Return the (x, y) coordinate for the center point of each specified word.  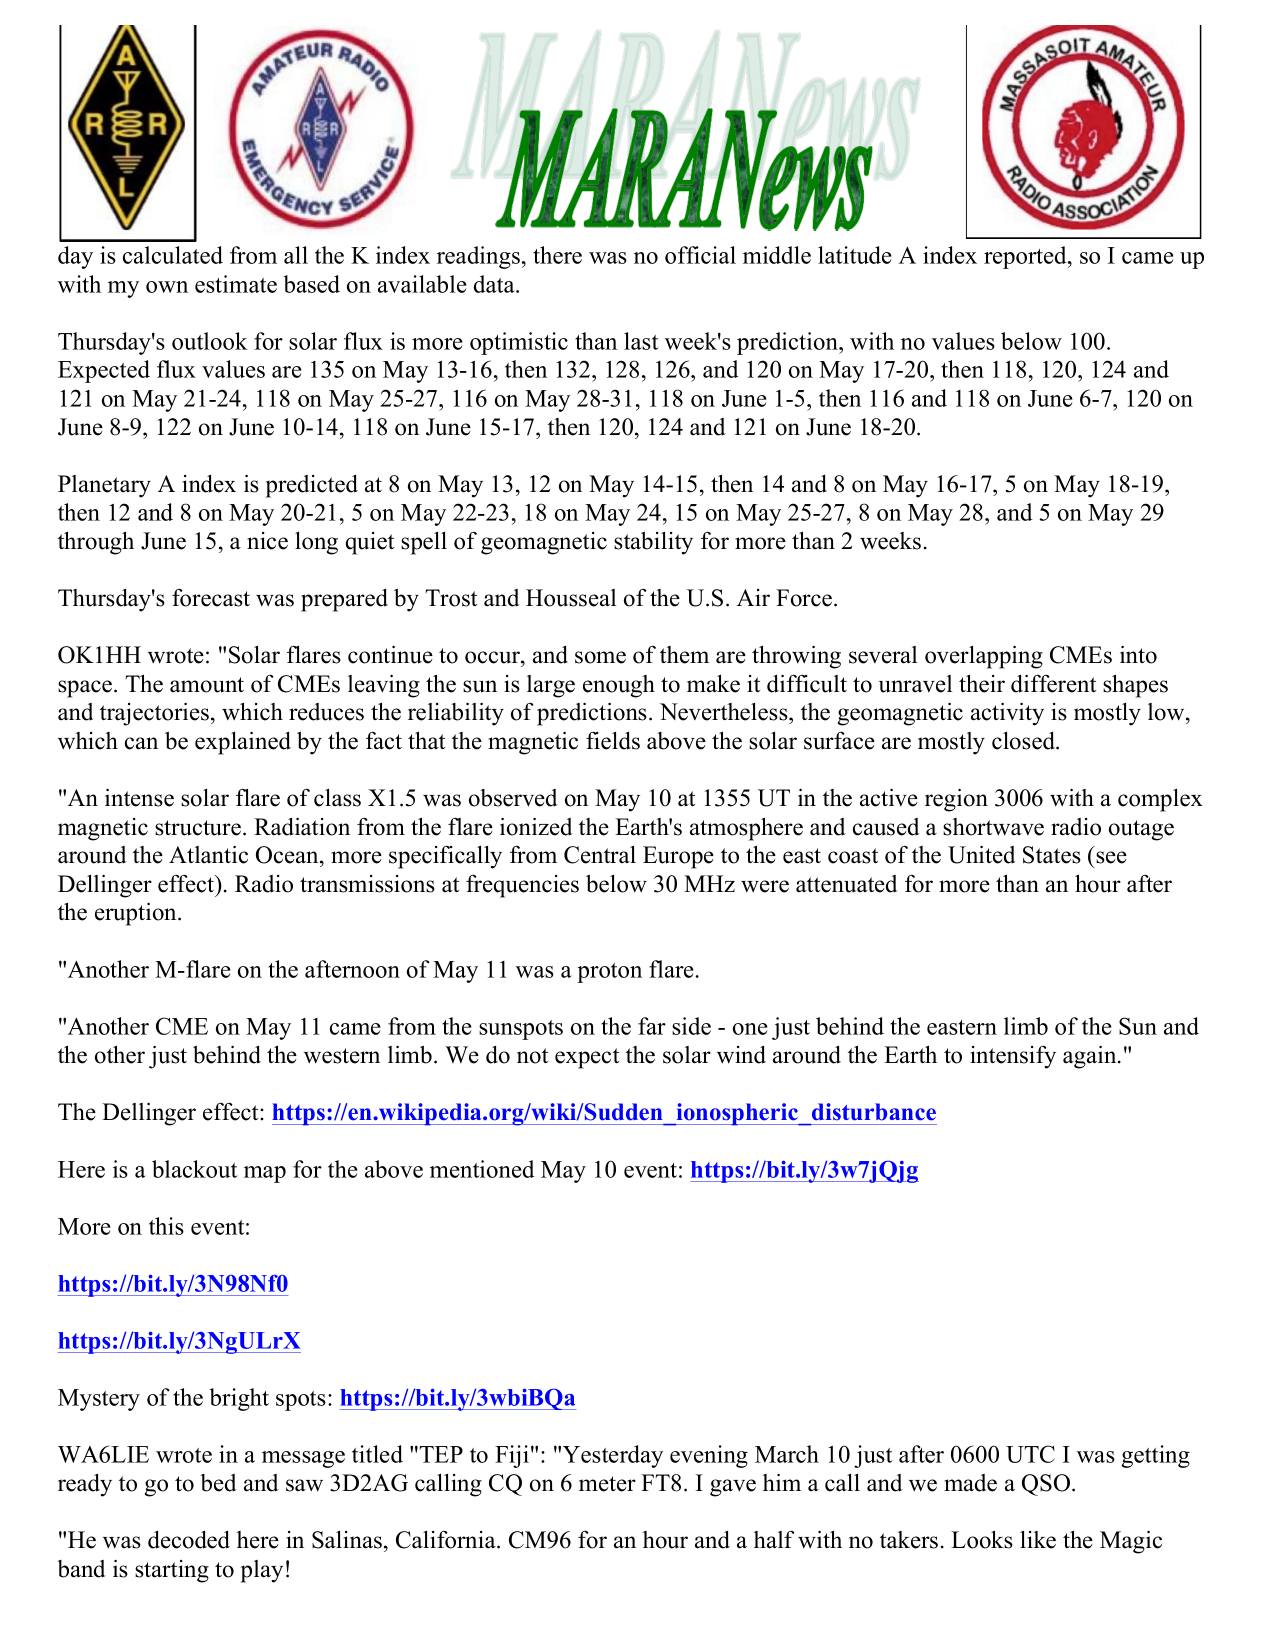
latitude (855, 255)
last (641, 341)
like (1038, 1540)
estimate (236, 284)
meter (607, 1484)
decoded (189, 1540)
